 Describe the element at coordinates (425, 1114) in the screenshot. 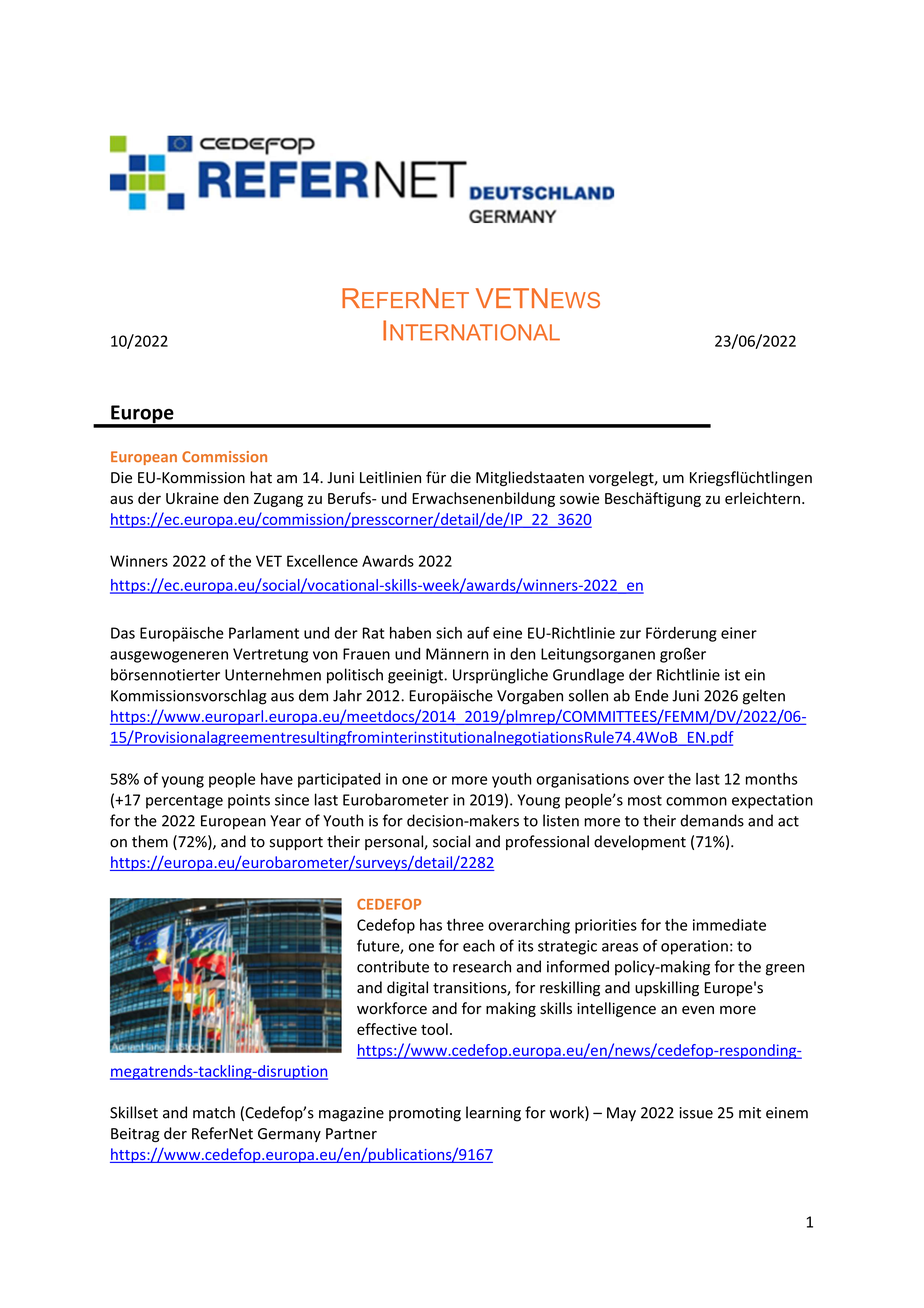

I see `promoting` at that location.
